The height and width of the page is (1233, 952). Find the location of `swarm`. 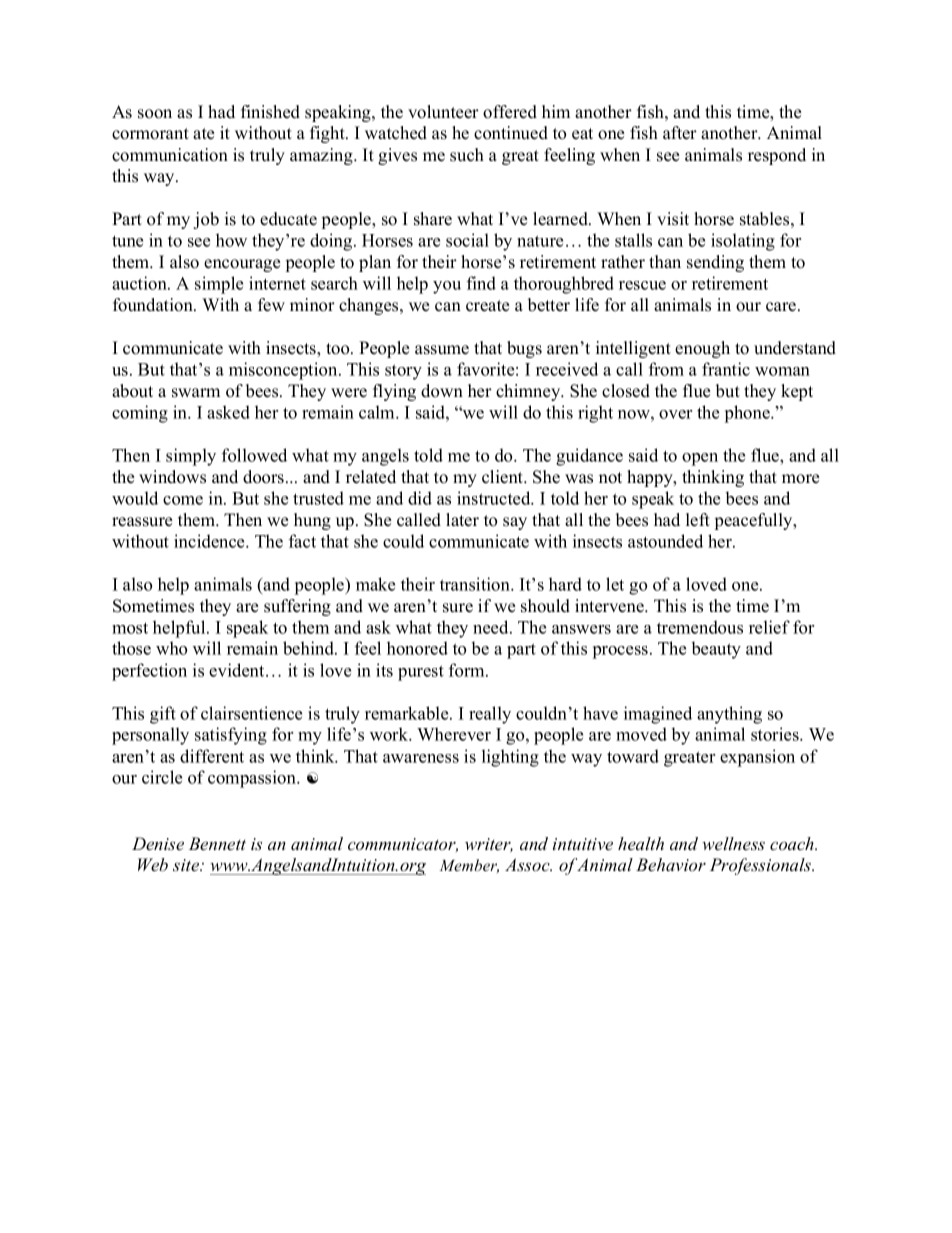

swarm is located at coordinates (196, 393).
